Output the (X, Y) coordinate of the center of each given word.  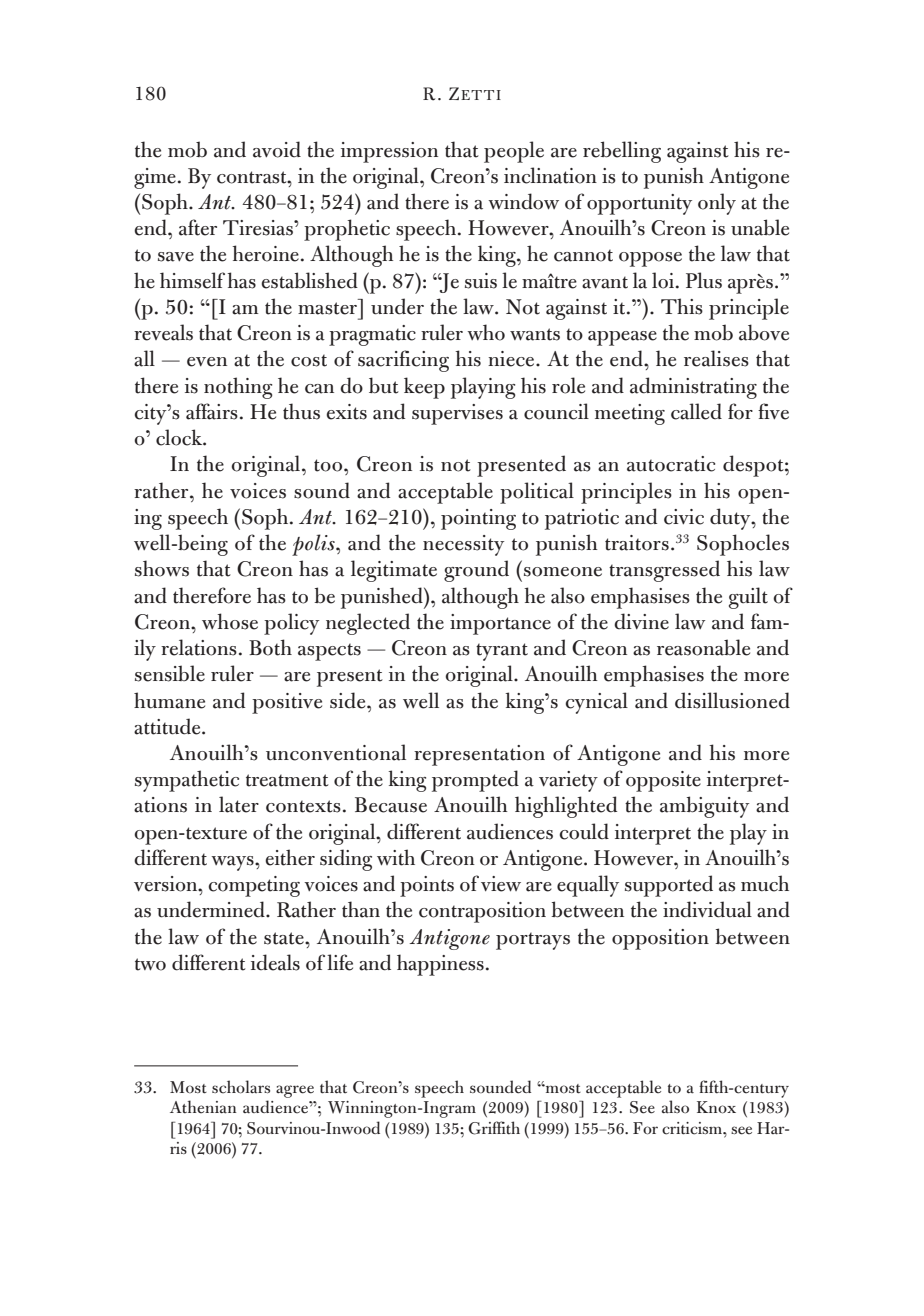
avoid (277, 149)
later (239, 804)
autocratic (671, 464)
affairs (212, 411)
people (514, 152)
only (717, 204)
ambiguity (704, 807)
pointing (478, 519)
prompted (475, 781)
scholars (241, 1087)
